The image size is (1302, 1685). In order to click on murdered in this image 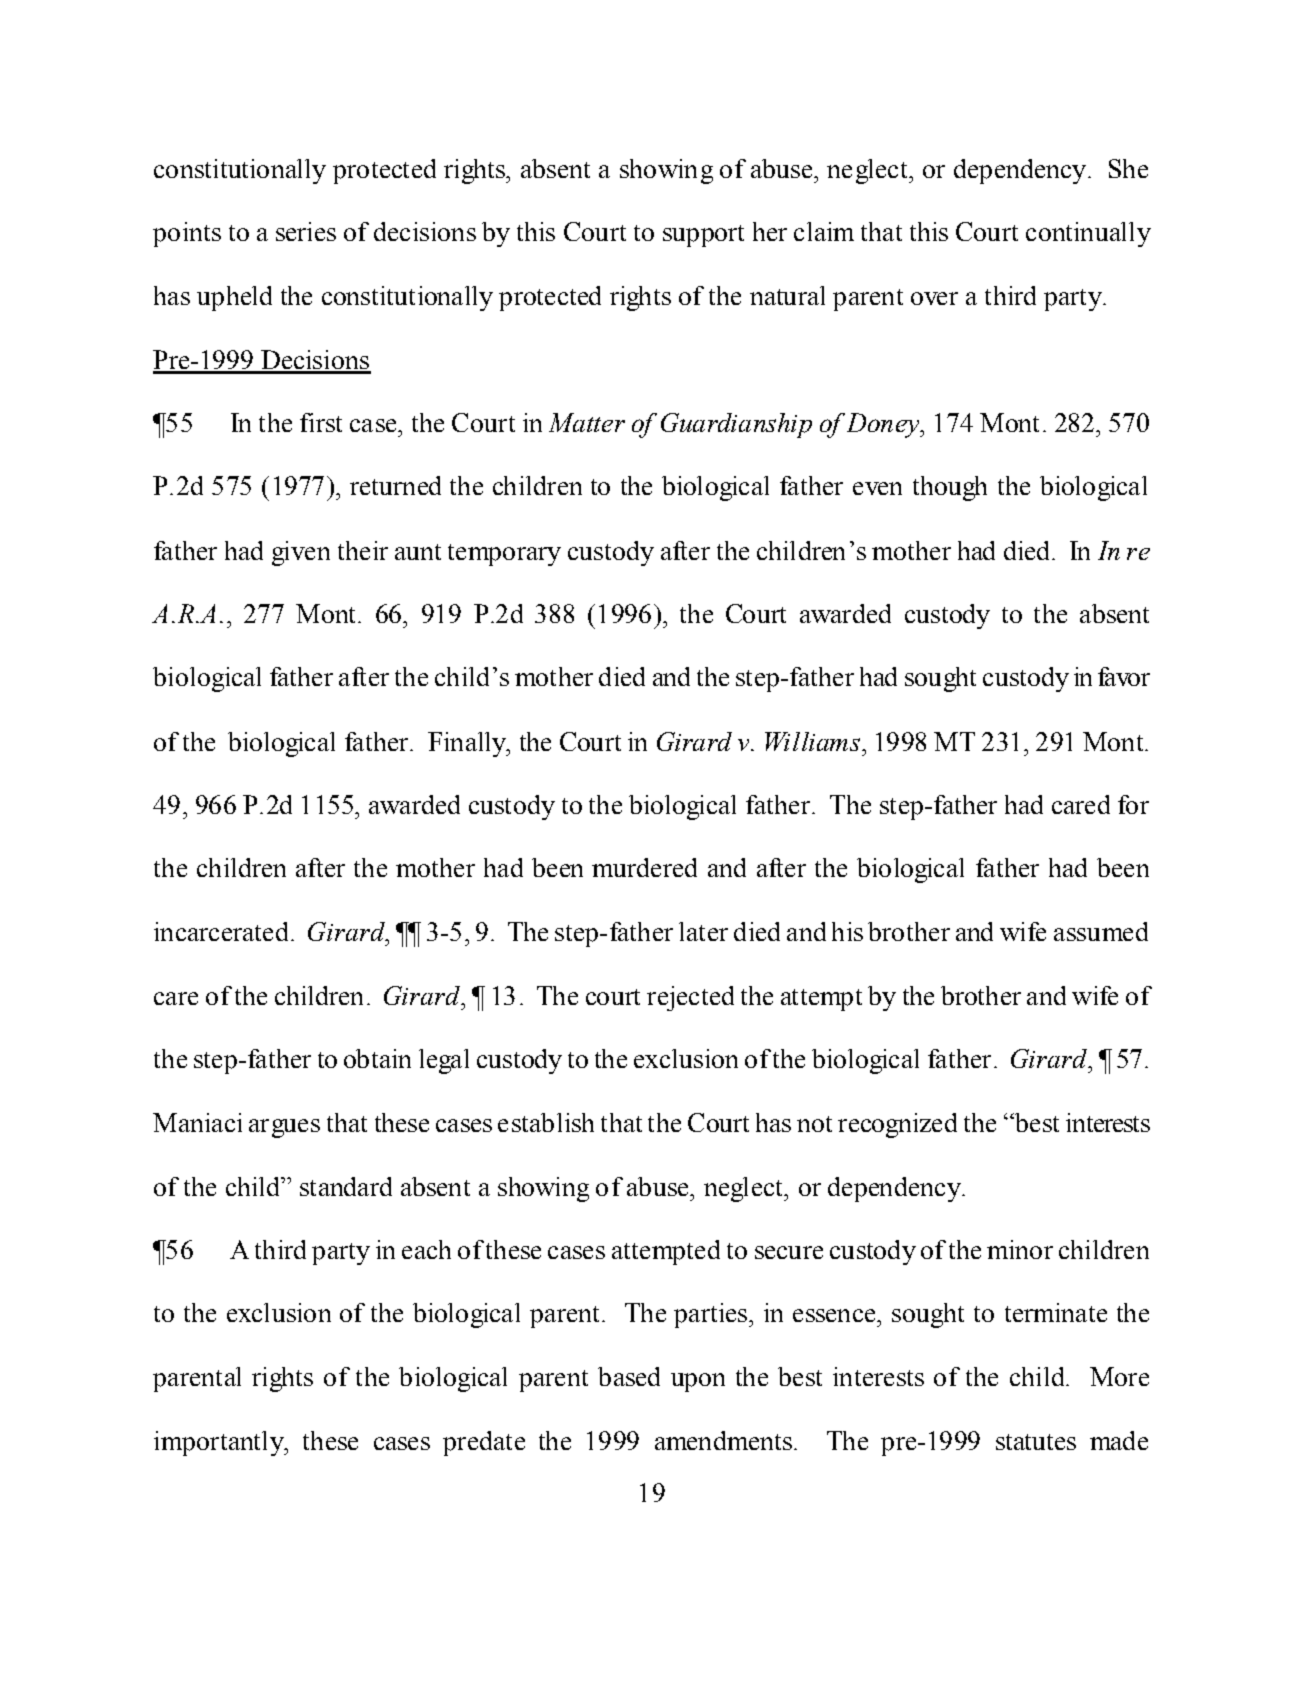, I will do `click(644, 867)`.
